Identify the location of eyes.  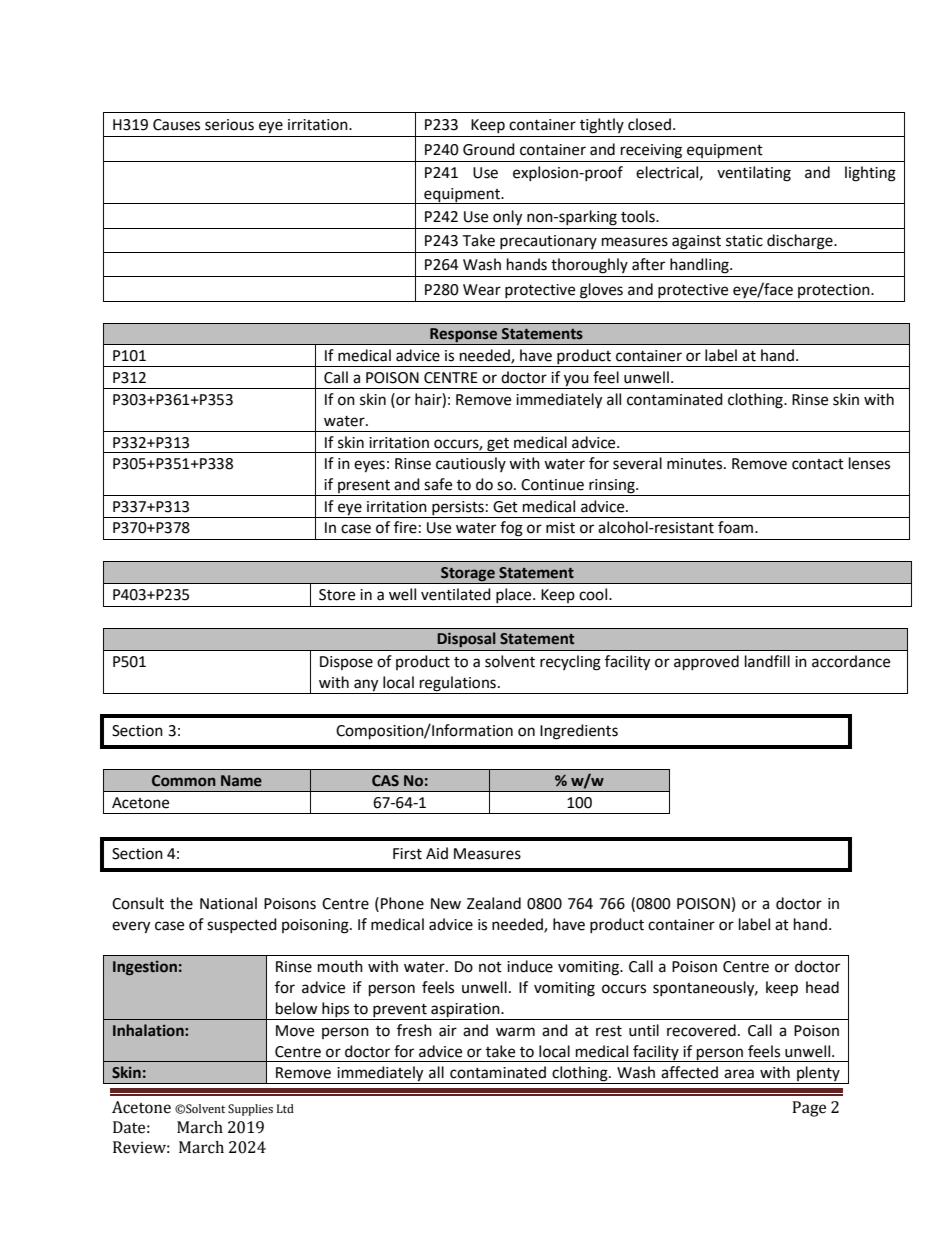
(369, 466).
